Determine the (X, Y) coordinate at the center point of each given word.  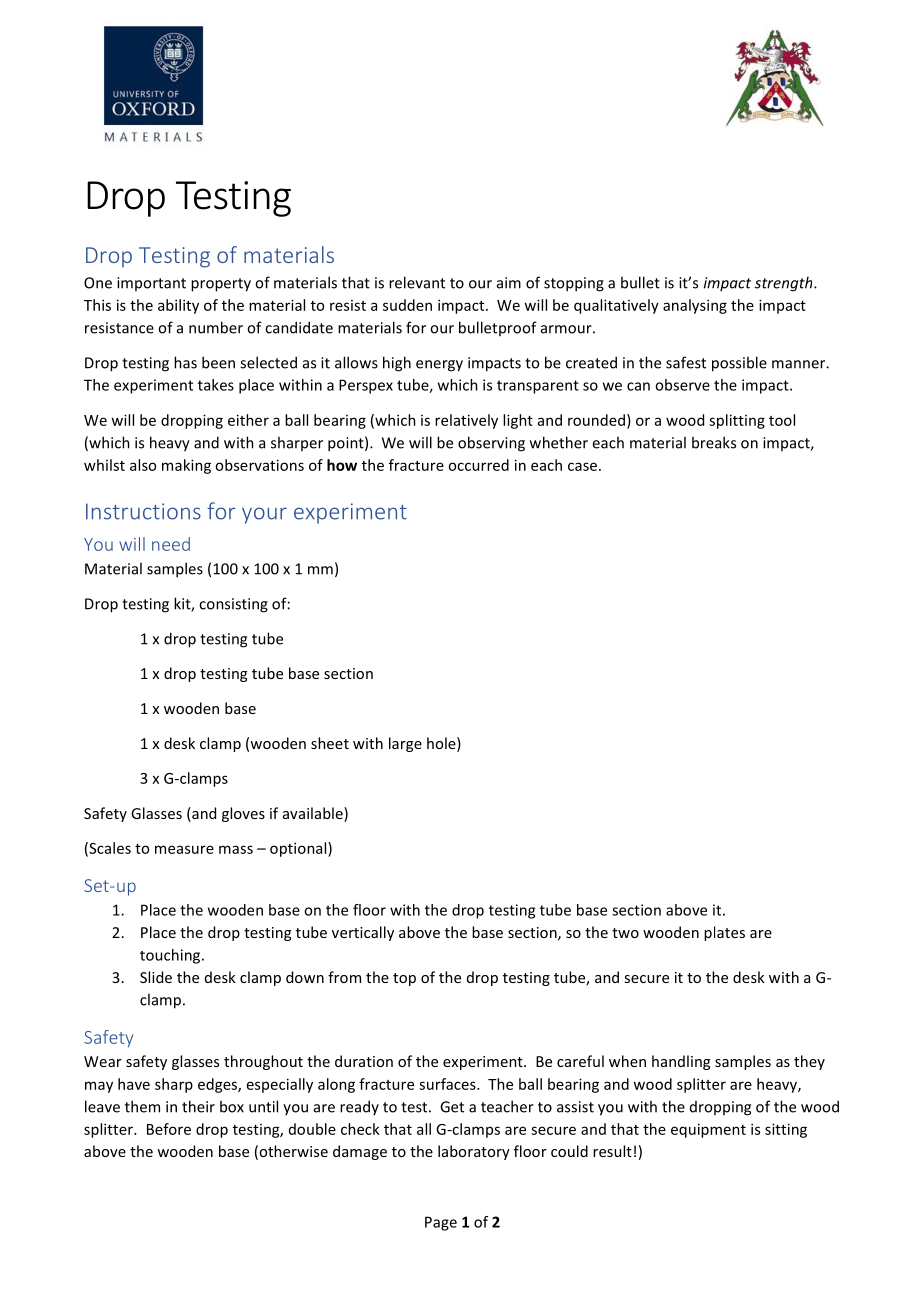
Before (169, 1129)
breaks (714, 442)
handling (681, 1062)
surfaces (448, 1084)
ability (178, 306)
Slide (156, 977)
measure (184, 849)
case (582, 466)
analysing (695, 306)
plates (724, 933)
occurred (478, 465)
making (186, 466)
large (405, 744)
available (314, 814)
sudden (407, 305)
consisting (233, 605)
